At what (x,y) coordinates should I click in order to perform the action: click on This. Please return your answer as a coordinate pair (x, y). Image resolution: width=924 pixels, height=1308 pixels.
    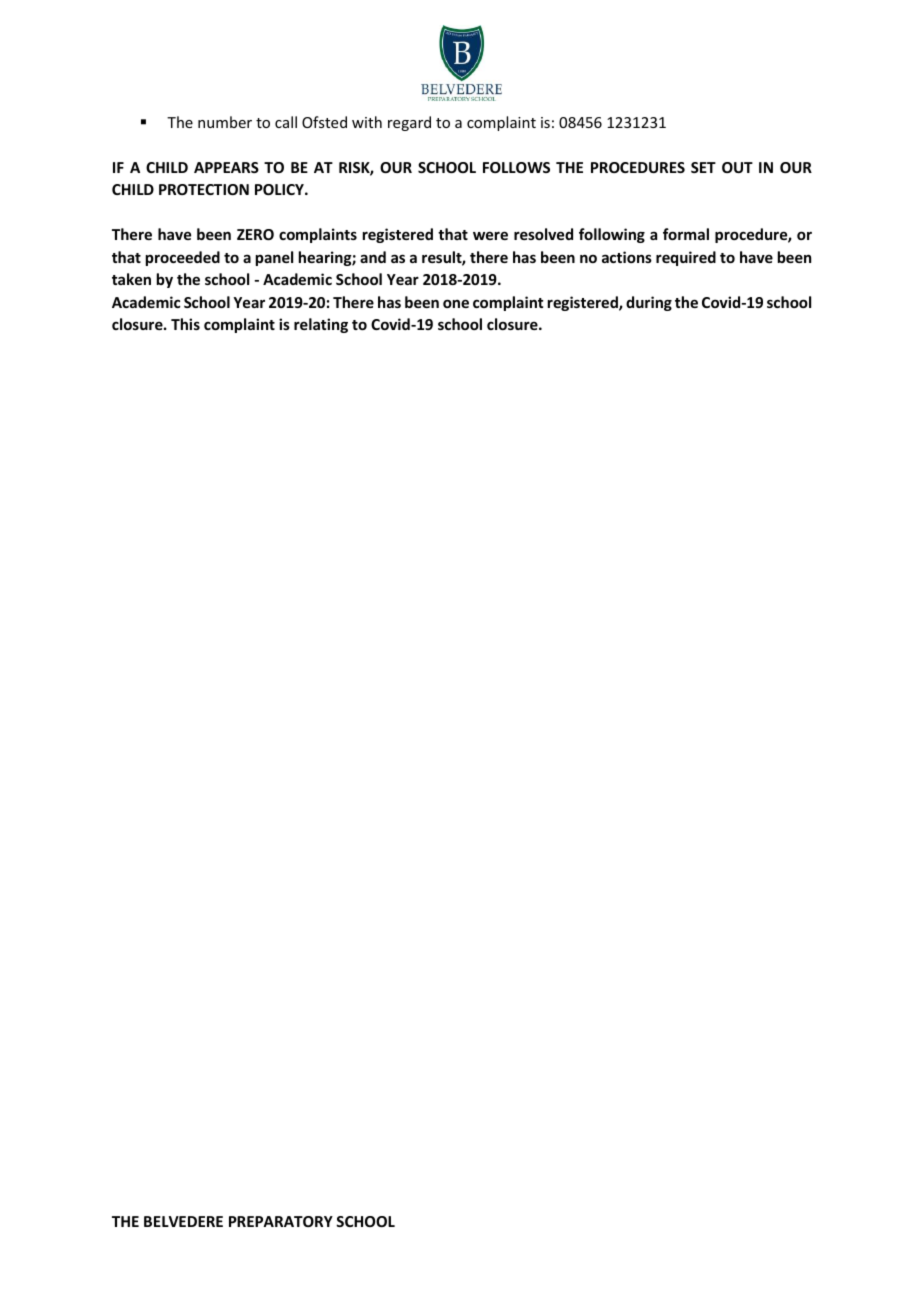
    Looking at the image, I should click on (185, 324).
